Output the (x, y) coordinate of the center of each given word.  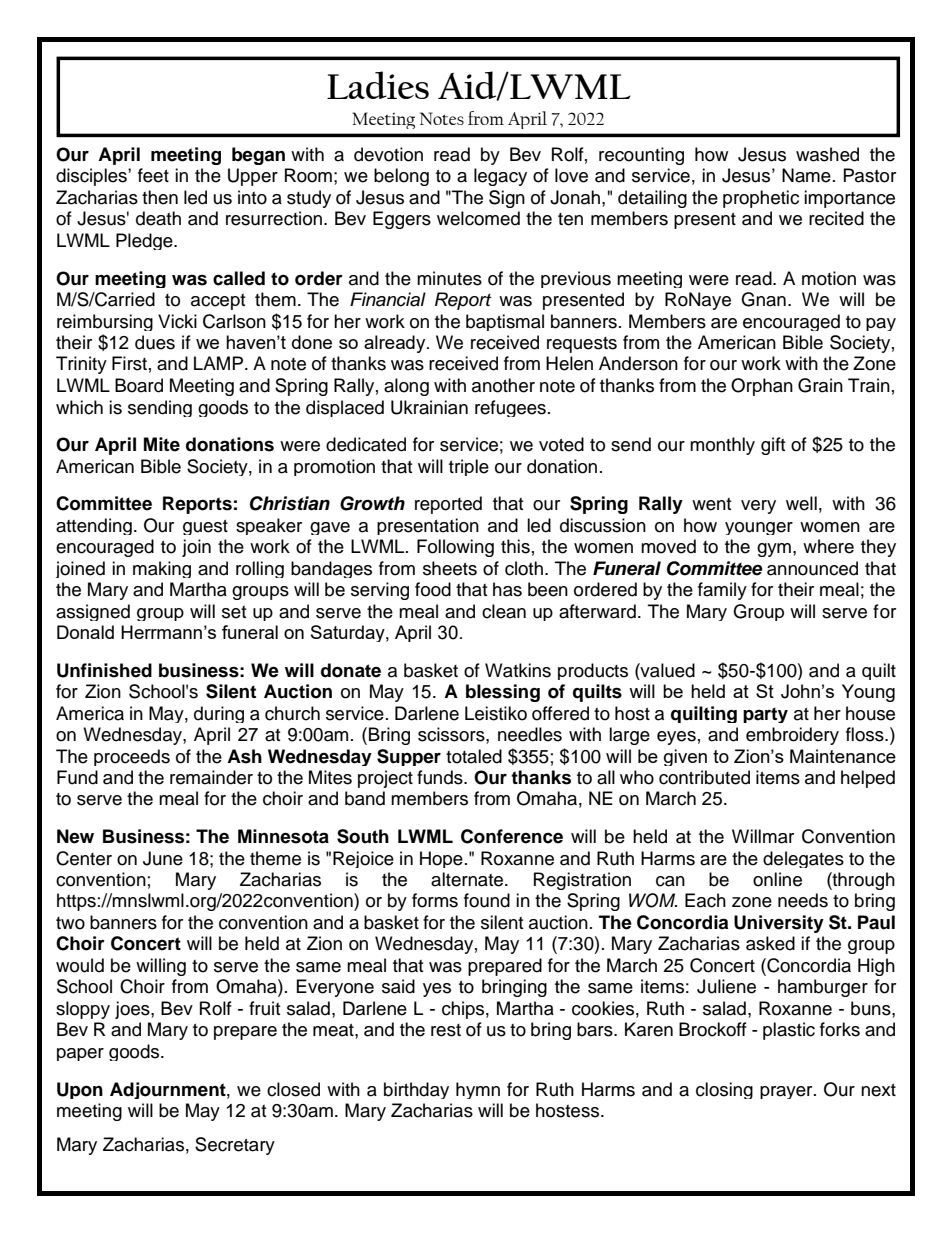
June (163, 858)
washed (827, 154)
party (765, 715)
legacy (500, 177)
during (219, 714)
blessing (503, 693)
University (779, 924)
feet (153, 175)
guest (205, 527)
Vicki (177, 321)
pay (881, 324)
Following (455, 548)
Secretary (235, 1146)
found (487, 900)
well (801, 503)
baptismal (505, 322)
